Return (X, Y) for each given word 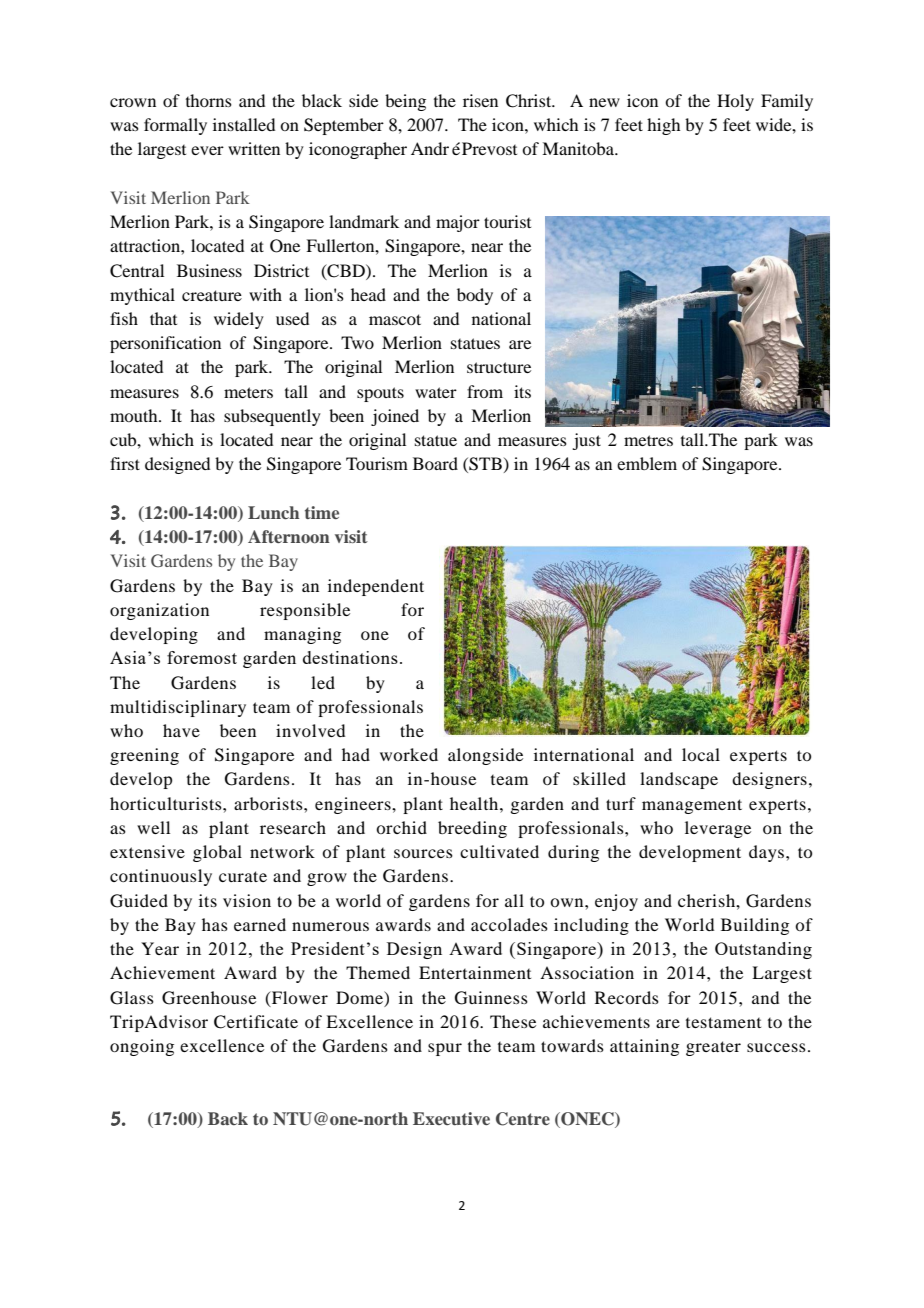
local (701, 754)
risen (480, 100)
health (475, 803)
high (663, 126)
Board (435, 463)
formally (175, 126)
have (181, 730)
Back (228, 1118)
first (125, 463)
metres (648, 440)
